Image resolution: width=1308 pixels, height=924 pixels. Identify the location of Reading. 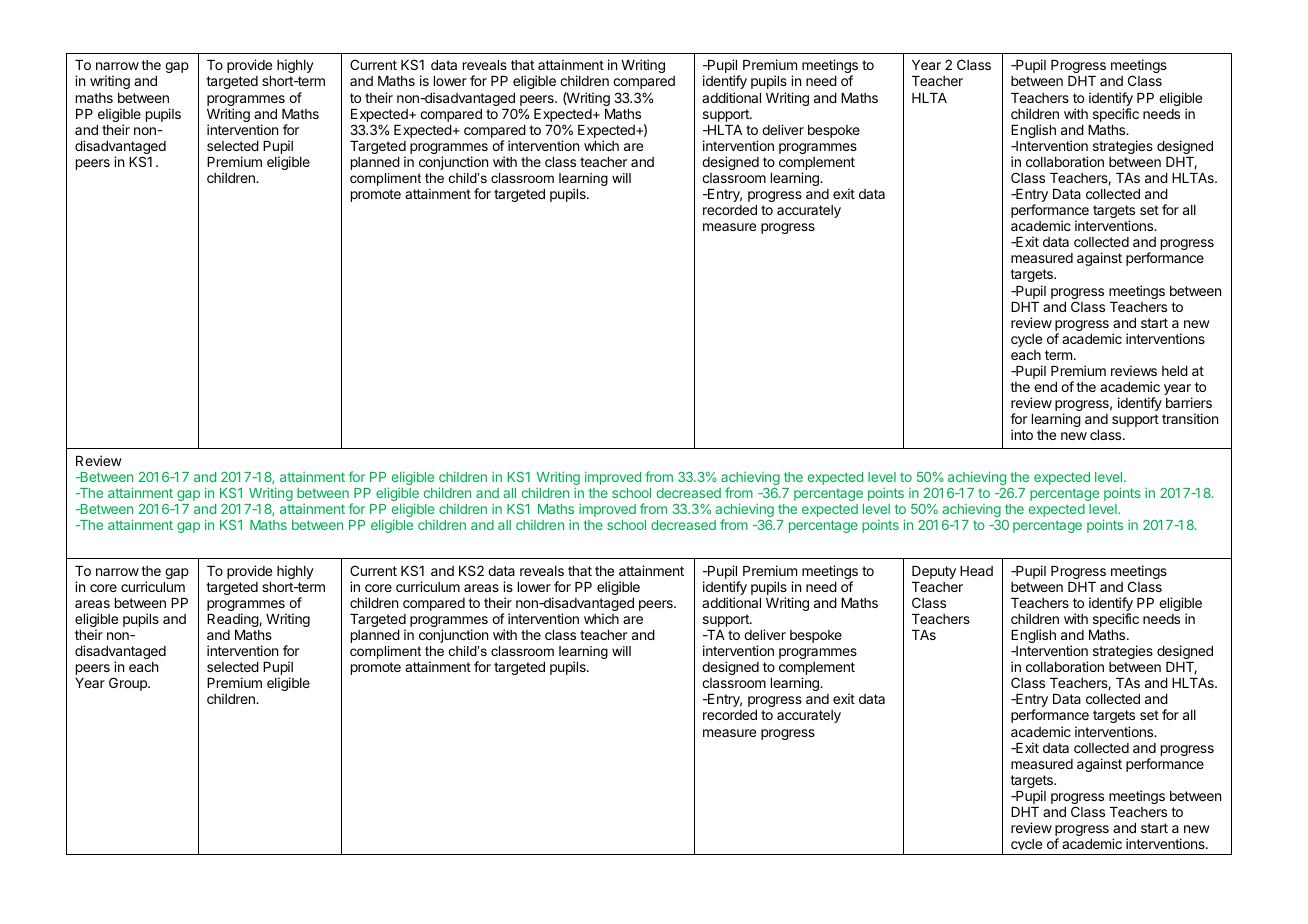
(233, 620).
